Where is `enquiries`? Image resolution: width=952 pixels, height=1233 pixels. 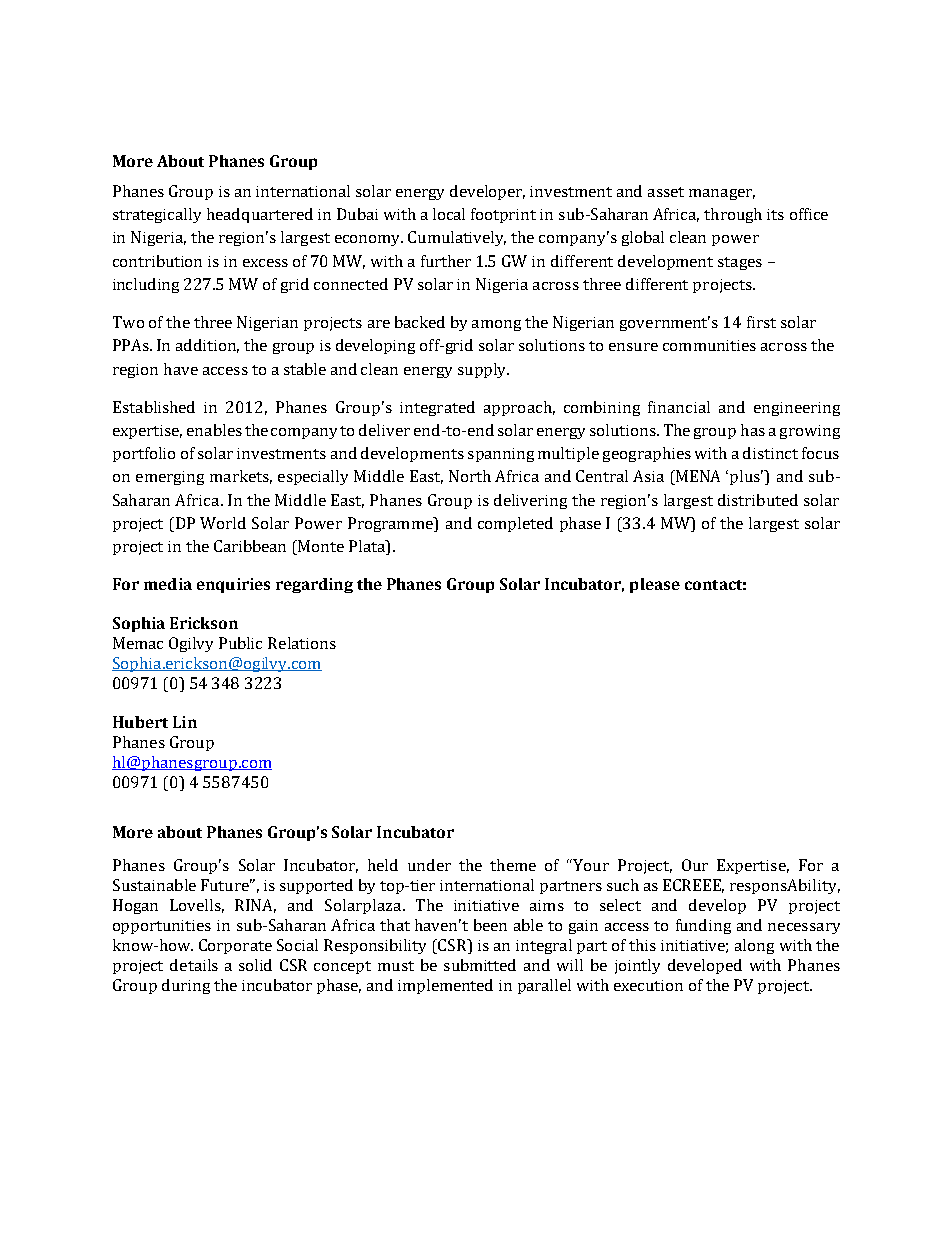 enquiries is located at coordinates (233, 585).
